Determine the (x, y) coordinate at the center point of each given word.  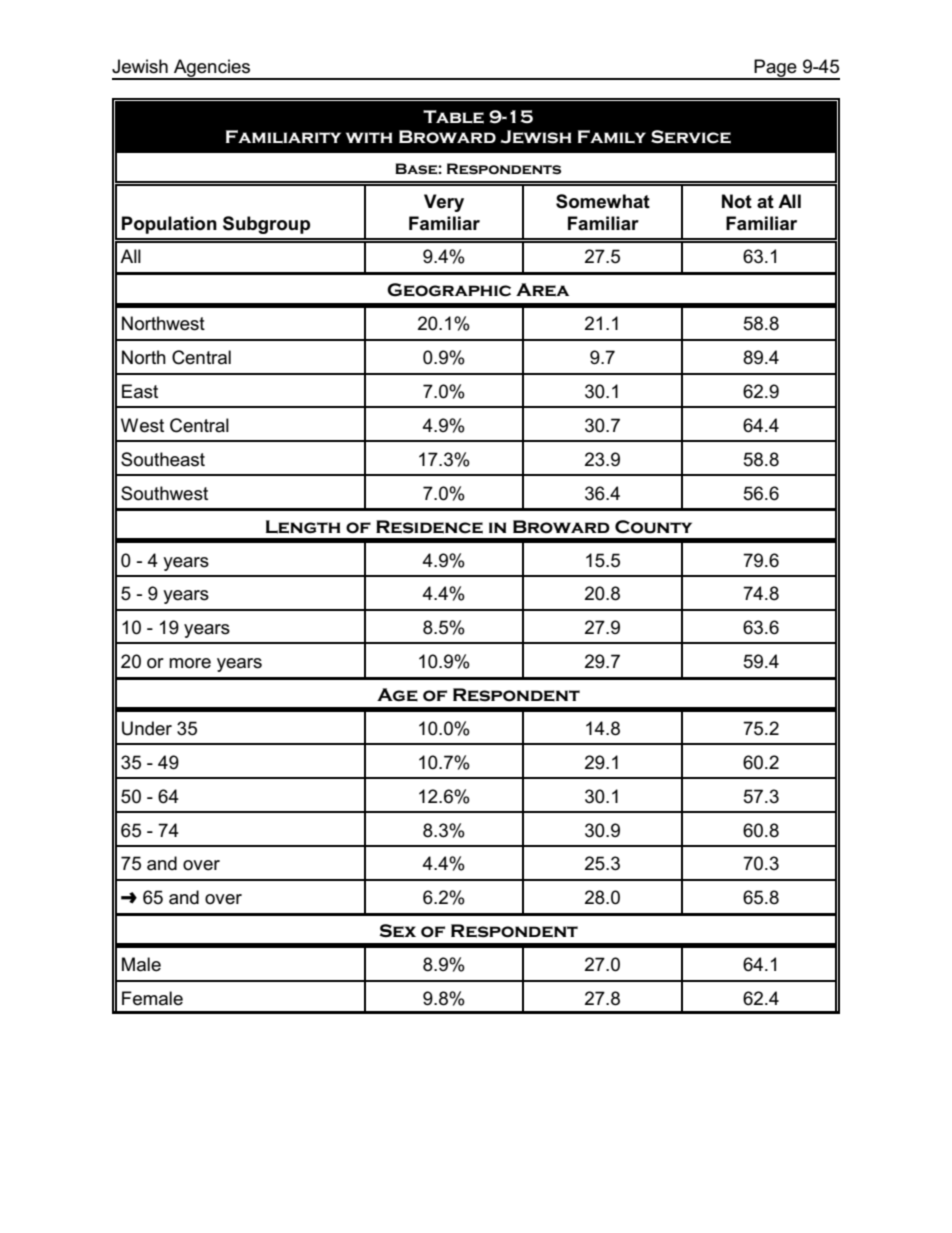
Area (542, 290)
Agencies (212, 69)
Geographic (449, 290)
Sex (398, 931)
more (190, 663)
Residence (429, 527)
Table (453, 117)
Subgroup (266, 225)
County (653, 527)
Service (691, 137)
